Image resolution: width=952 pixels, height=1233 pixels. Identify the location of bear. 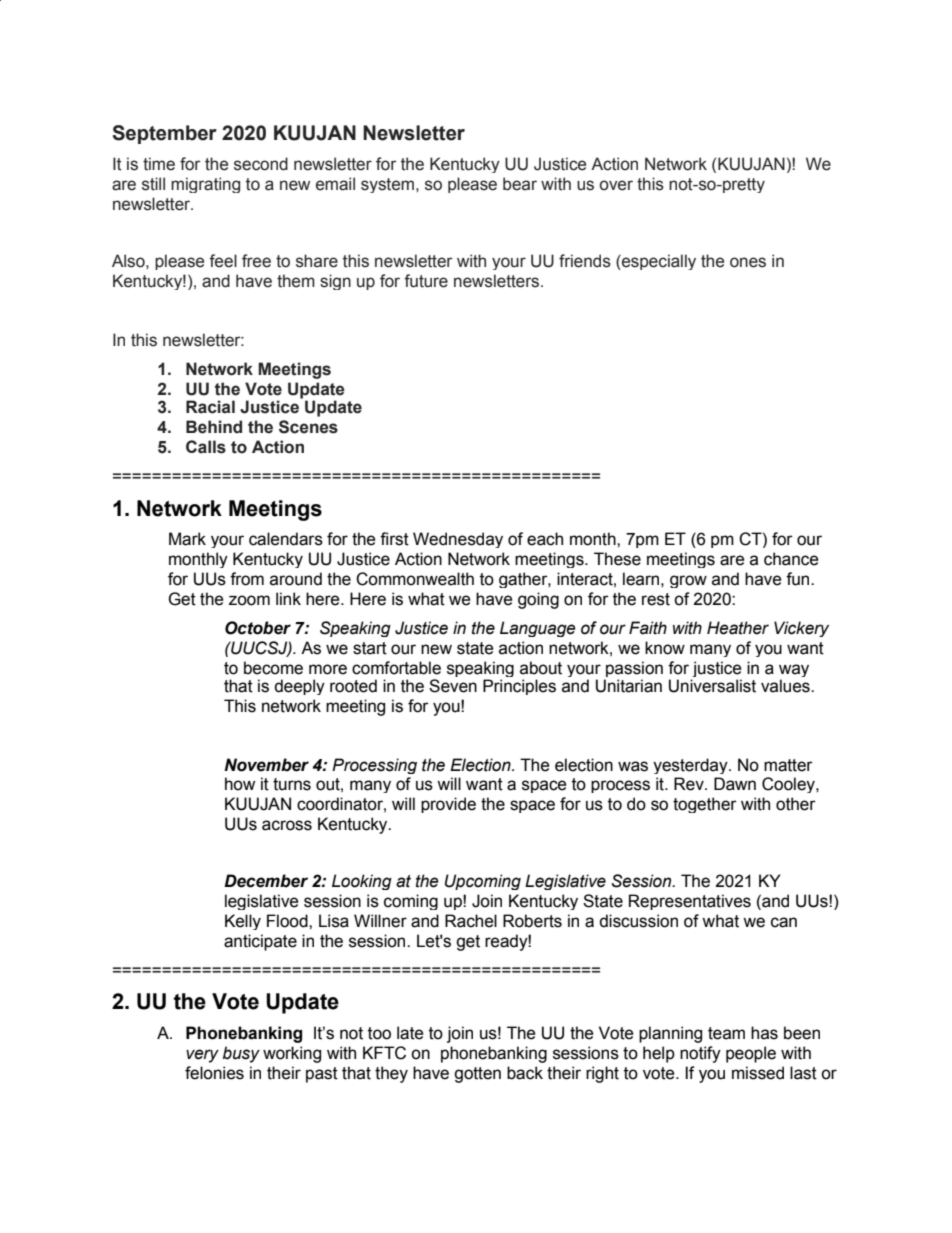
(520, 184).
